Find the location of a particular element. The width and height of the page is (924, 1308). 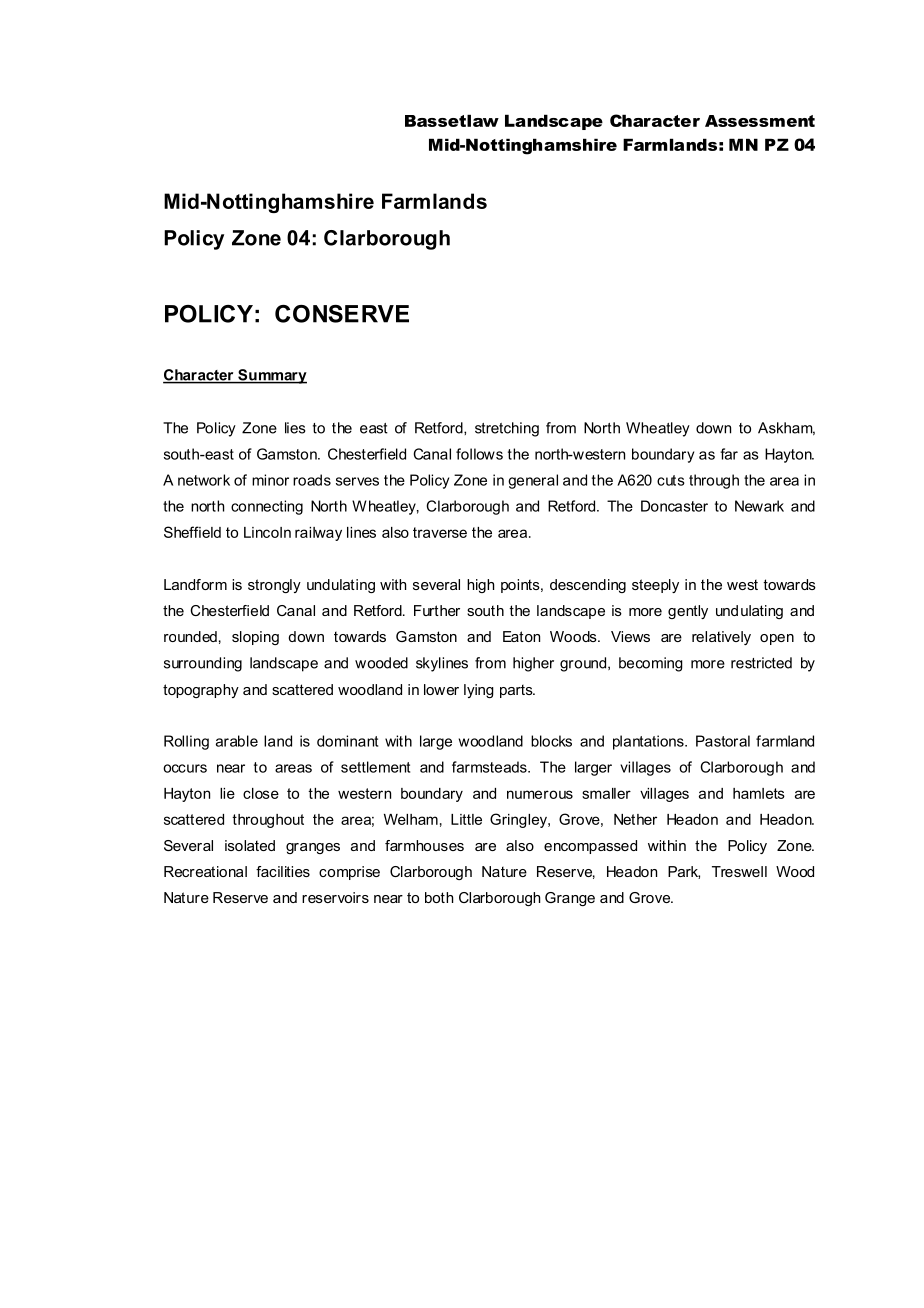

topography is located at coordinates (201, 691).
